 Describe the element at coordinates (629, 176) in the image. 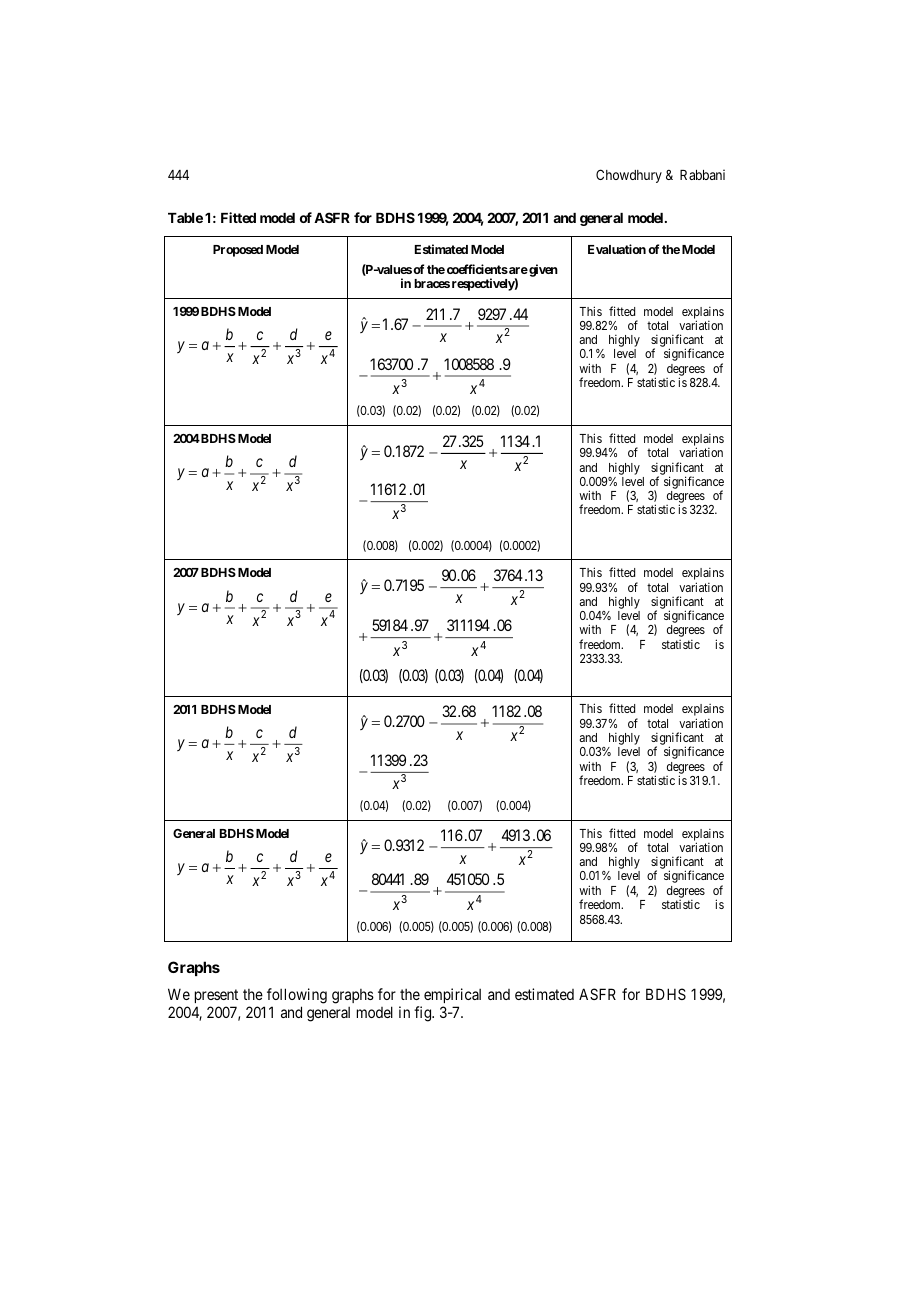

I see `Chowdhury` at that location.
